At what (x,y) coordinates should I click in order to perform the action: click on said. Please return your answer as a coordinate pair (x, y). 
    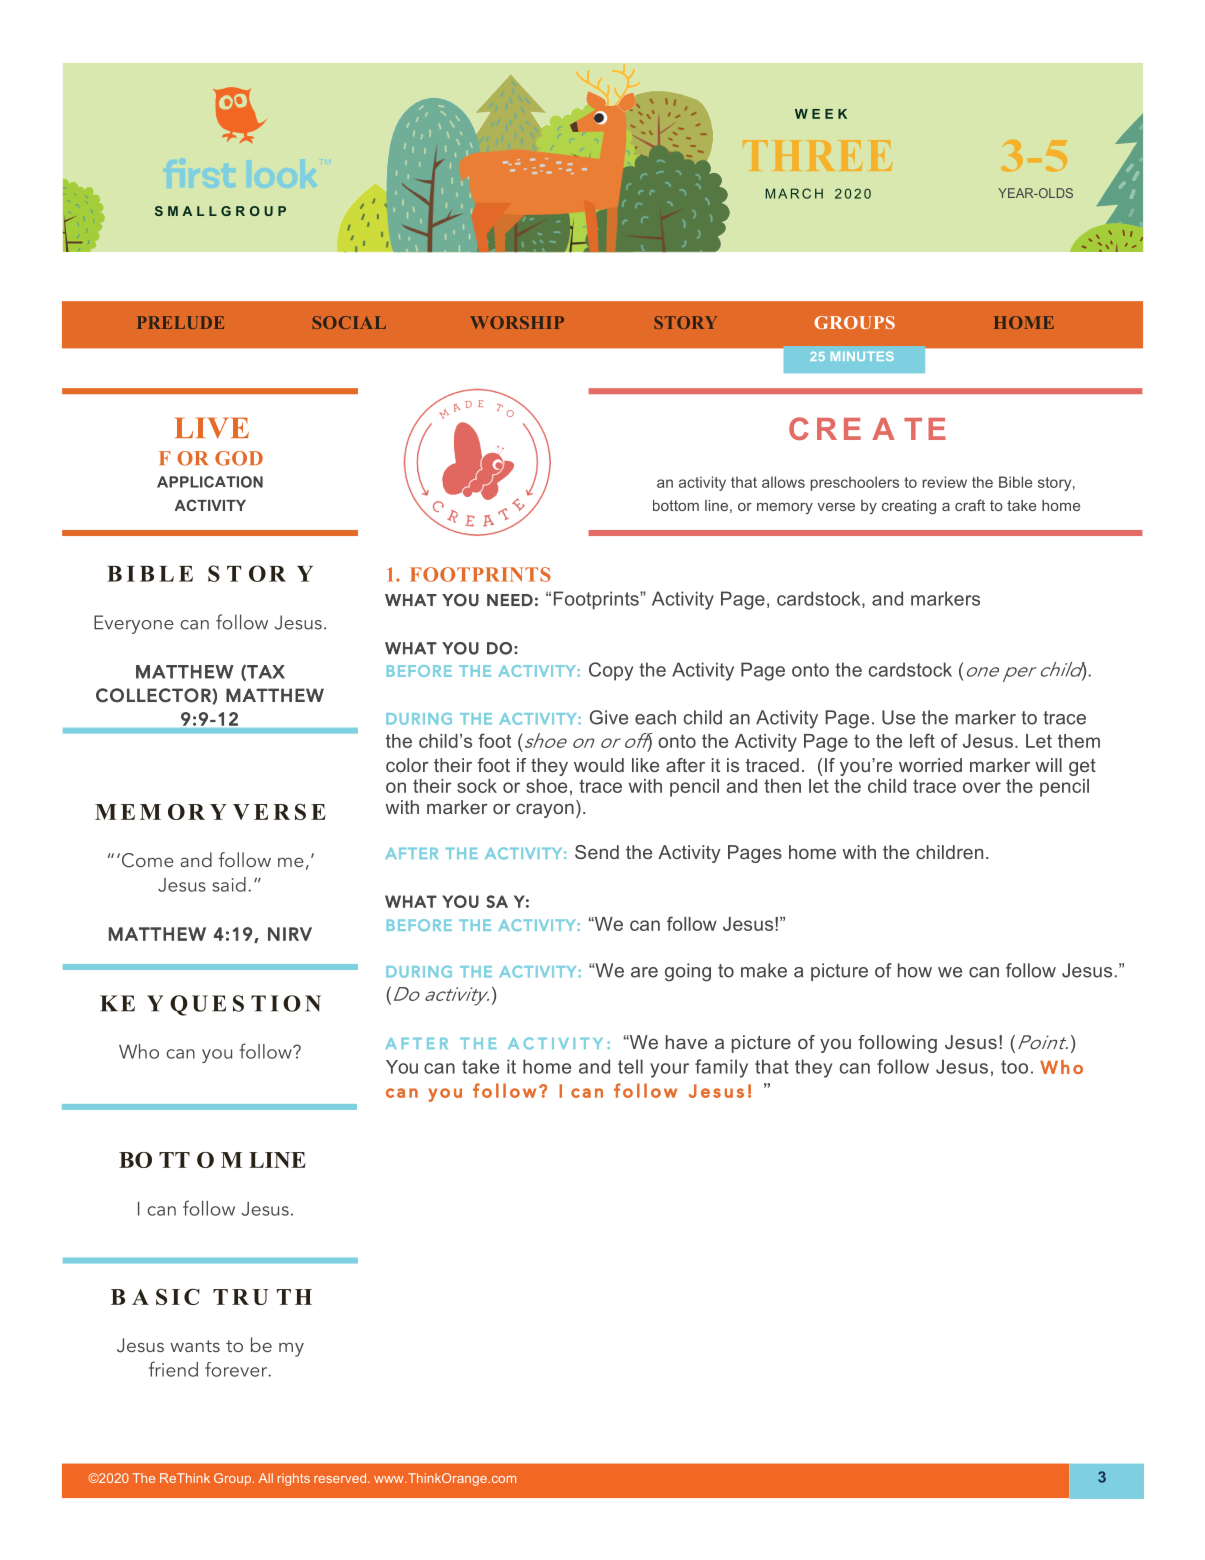
    Looking at the image, I should click on (229, 884).
